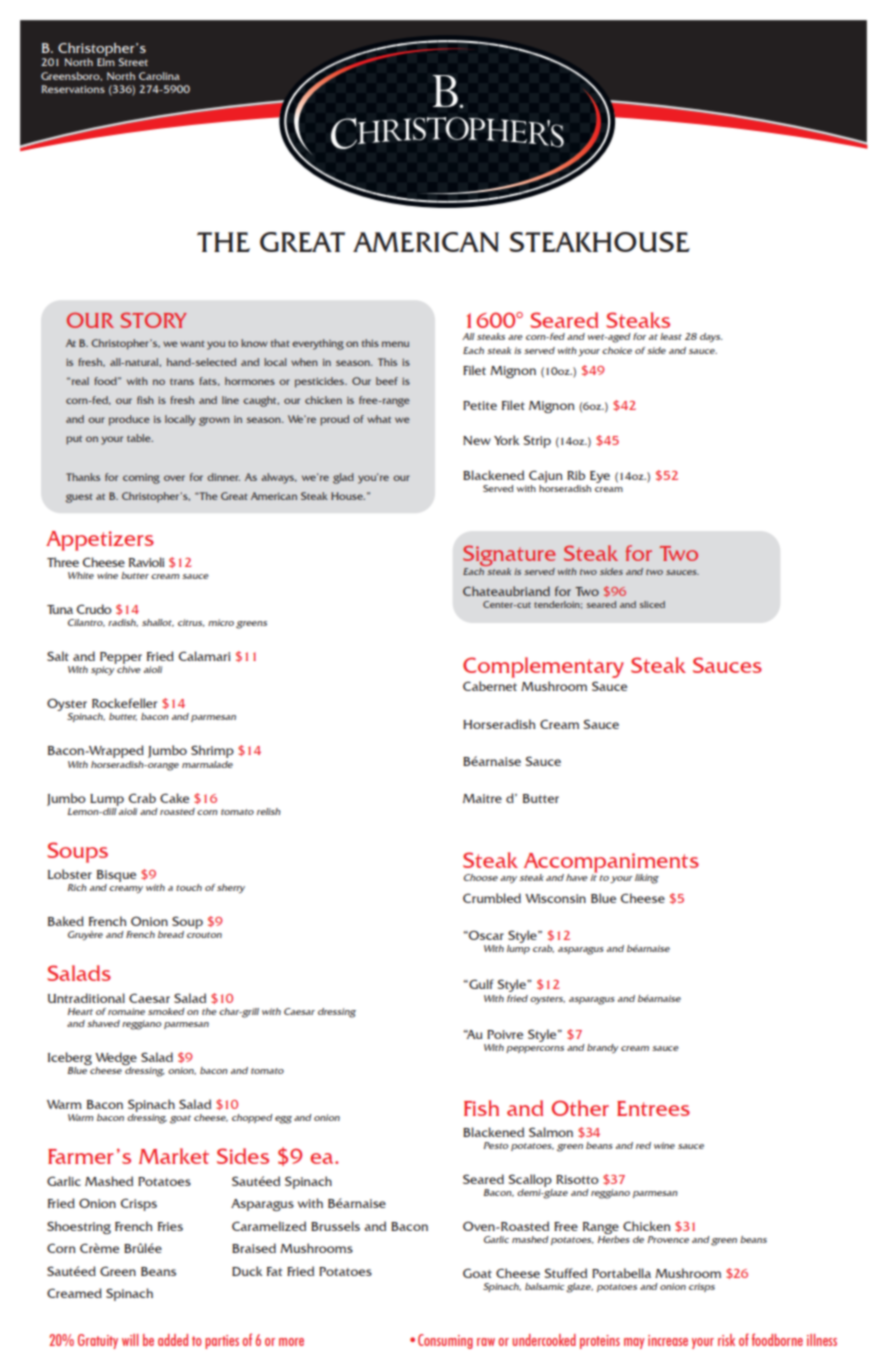  I want to click on beef, so click(387, 381).
